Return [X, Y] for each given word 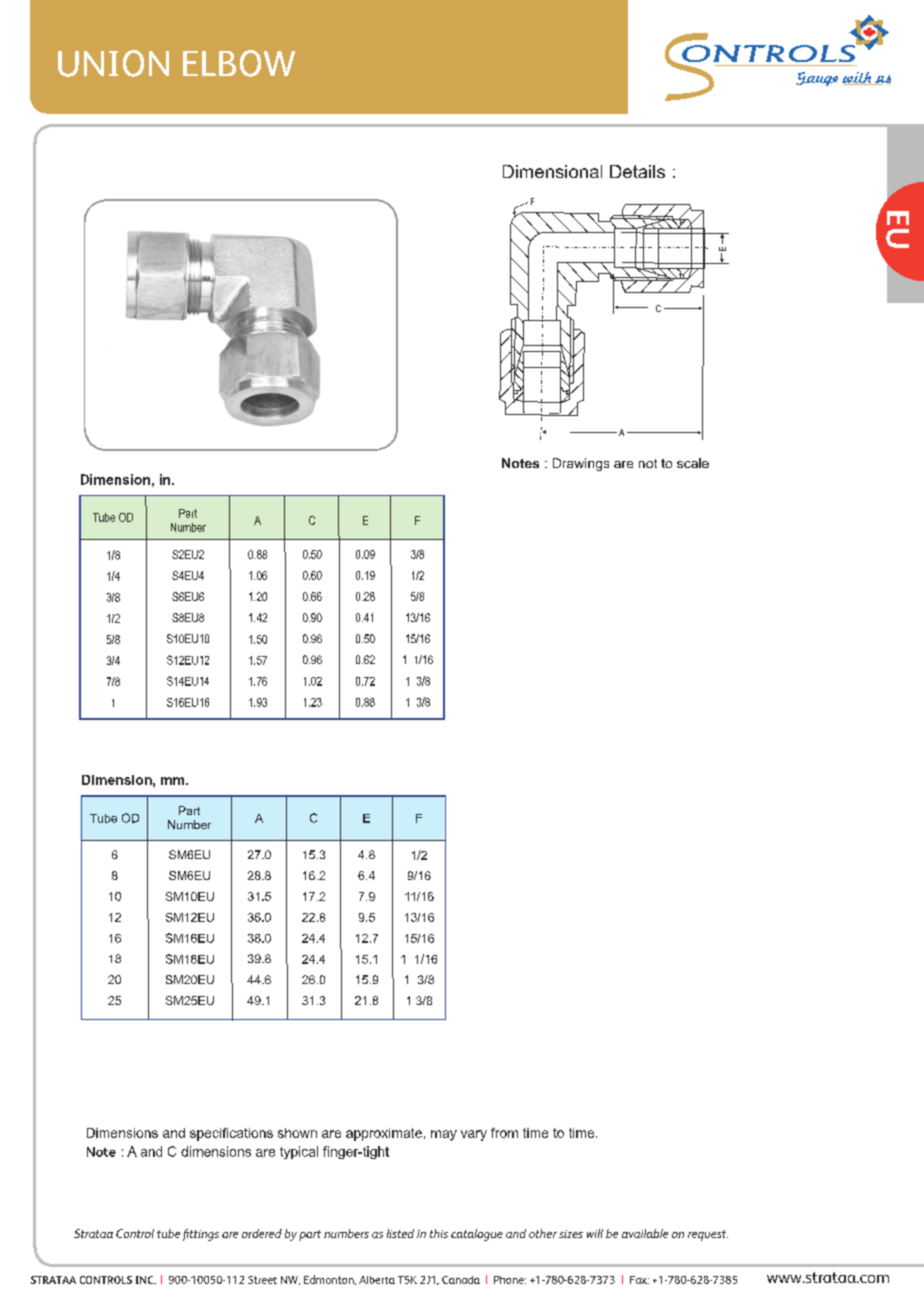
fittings [201, 1235]
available [645, 1233]
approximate [384, 1134]
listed [400, 1233]
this [439, 1233]
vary [474, 1135]
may [444, 1135]
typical [299, 1152]
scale [693, 463]
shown [297, 1133]
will [595, 1233]
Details [637, 171]
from [504, 1133]
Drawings [581, 464]
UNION [113, 63]
